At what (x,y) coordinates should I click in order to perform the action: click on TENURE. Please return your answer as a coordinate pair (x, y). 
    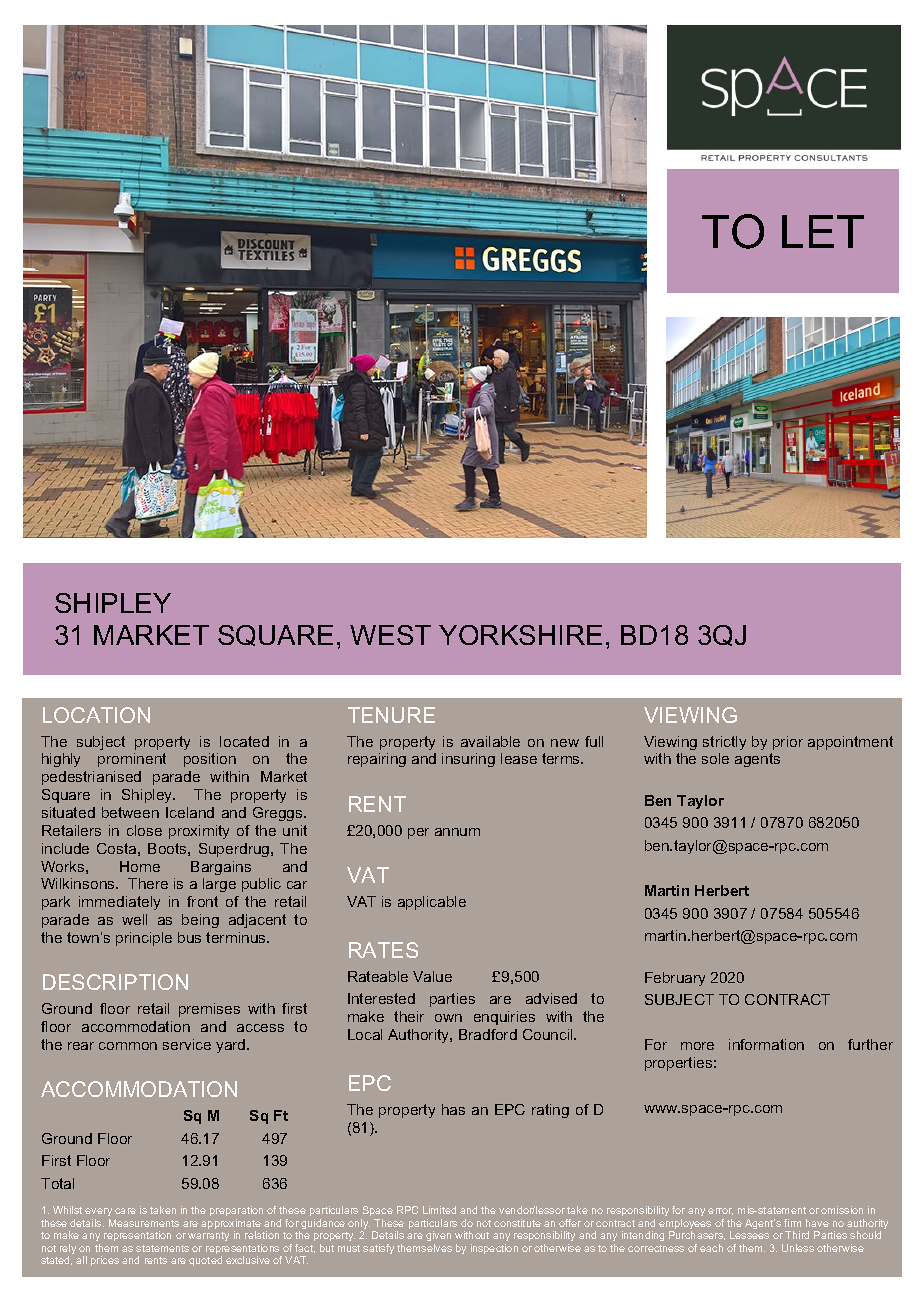
    Looking at the image, I should click on (391, 715).
